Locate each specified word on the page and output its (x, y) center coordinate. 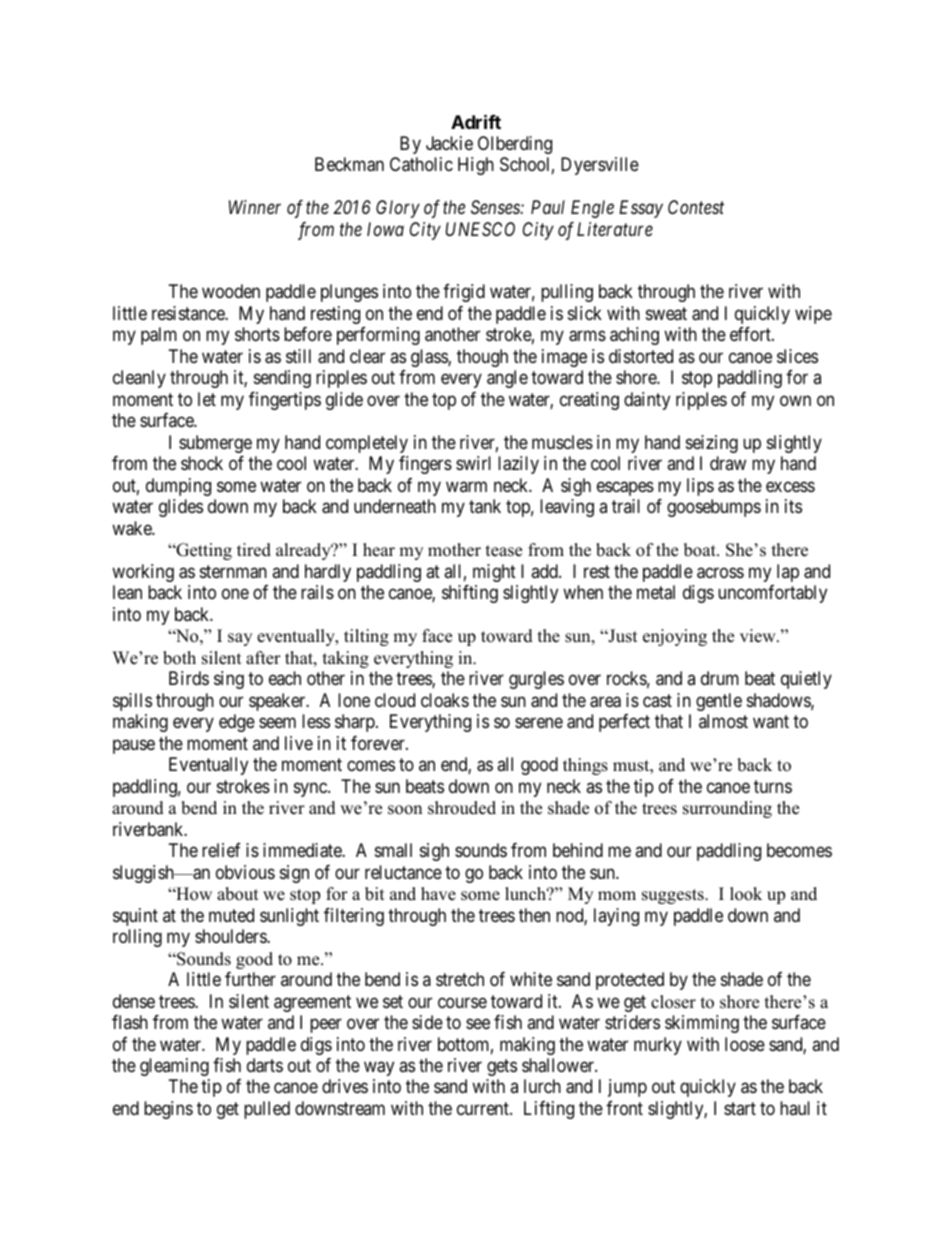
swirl (473, 463)
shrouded (462, 808)
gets (502, 1067)
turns (773, 786)
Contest (696, 207)
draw (728, 463)
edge (237, 723)
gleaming (174, 1067)
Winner (255, 207)
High (476, 166)
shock (202, 463)
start (740, 1108)
